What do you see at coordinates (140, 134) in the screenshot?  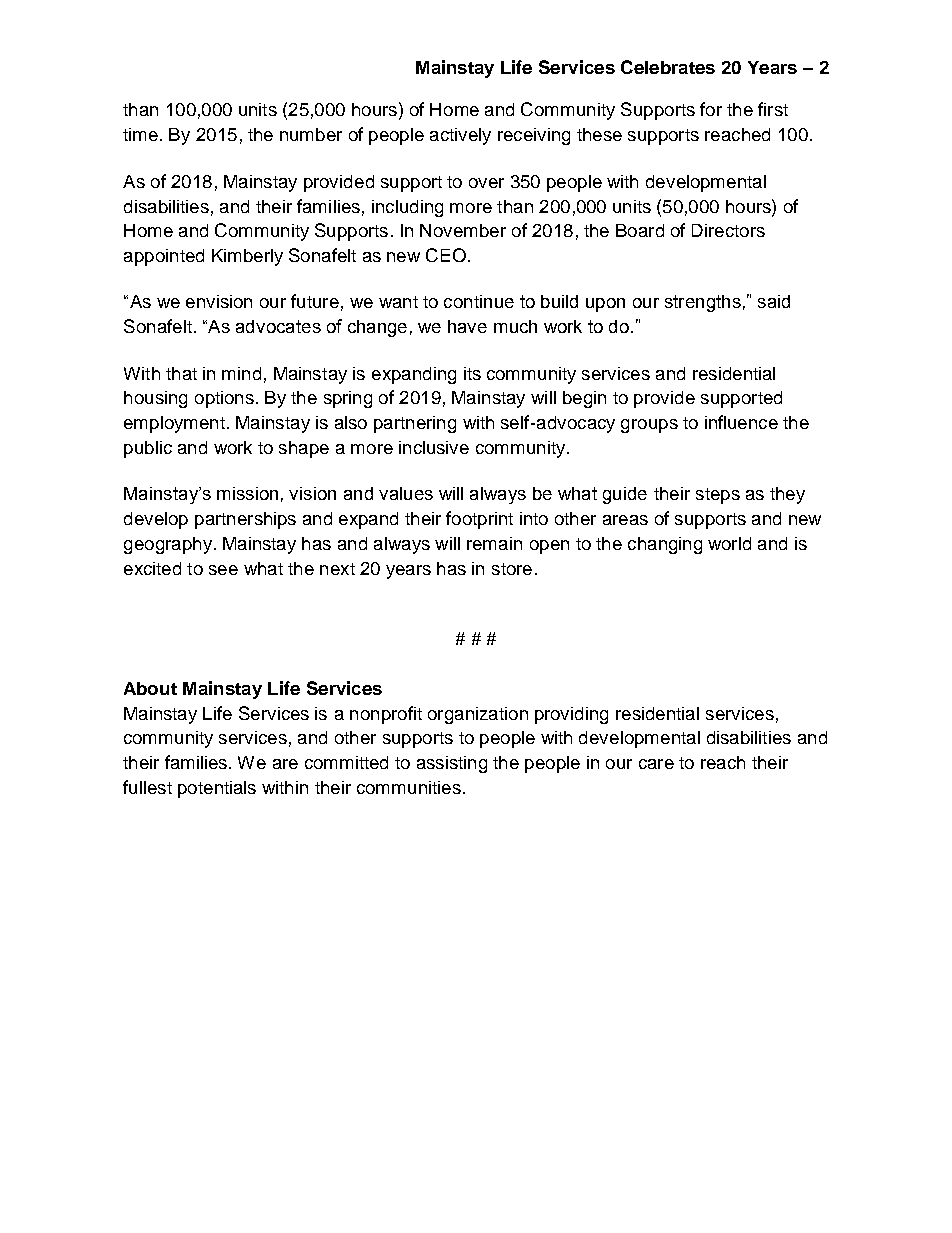 I see `time` at bounding box center [140, 134].
